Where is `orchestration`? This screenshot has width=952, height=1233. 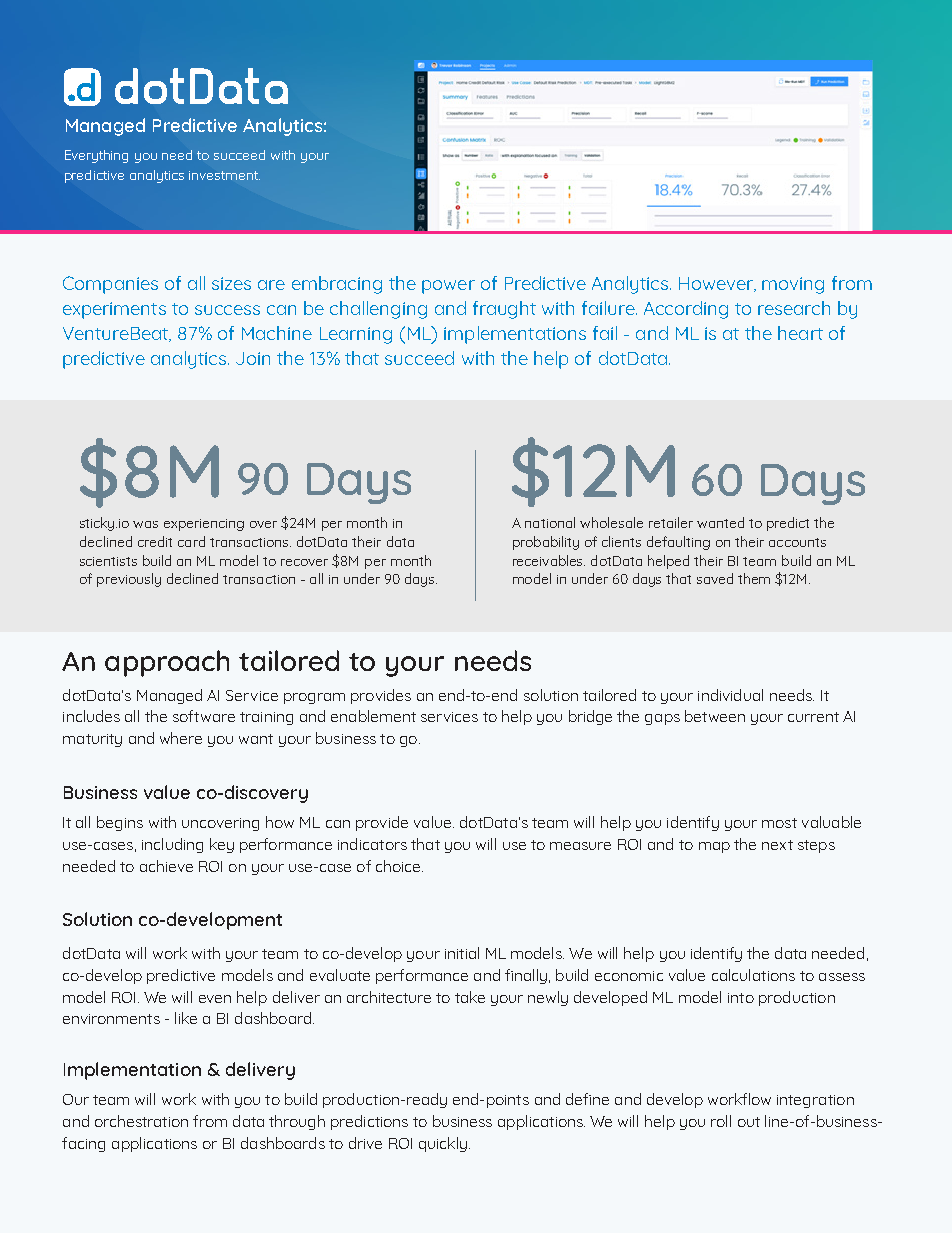
orchestration is located at coordinates (141, 1121).
